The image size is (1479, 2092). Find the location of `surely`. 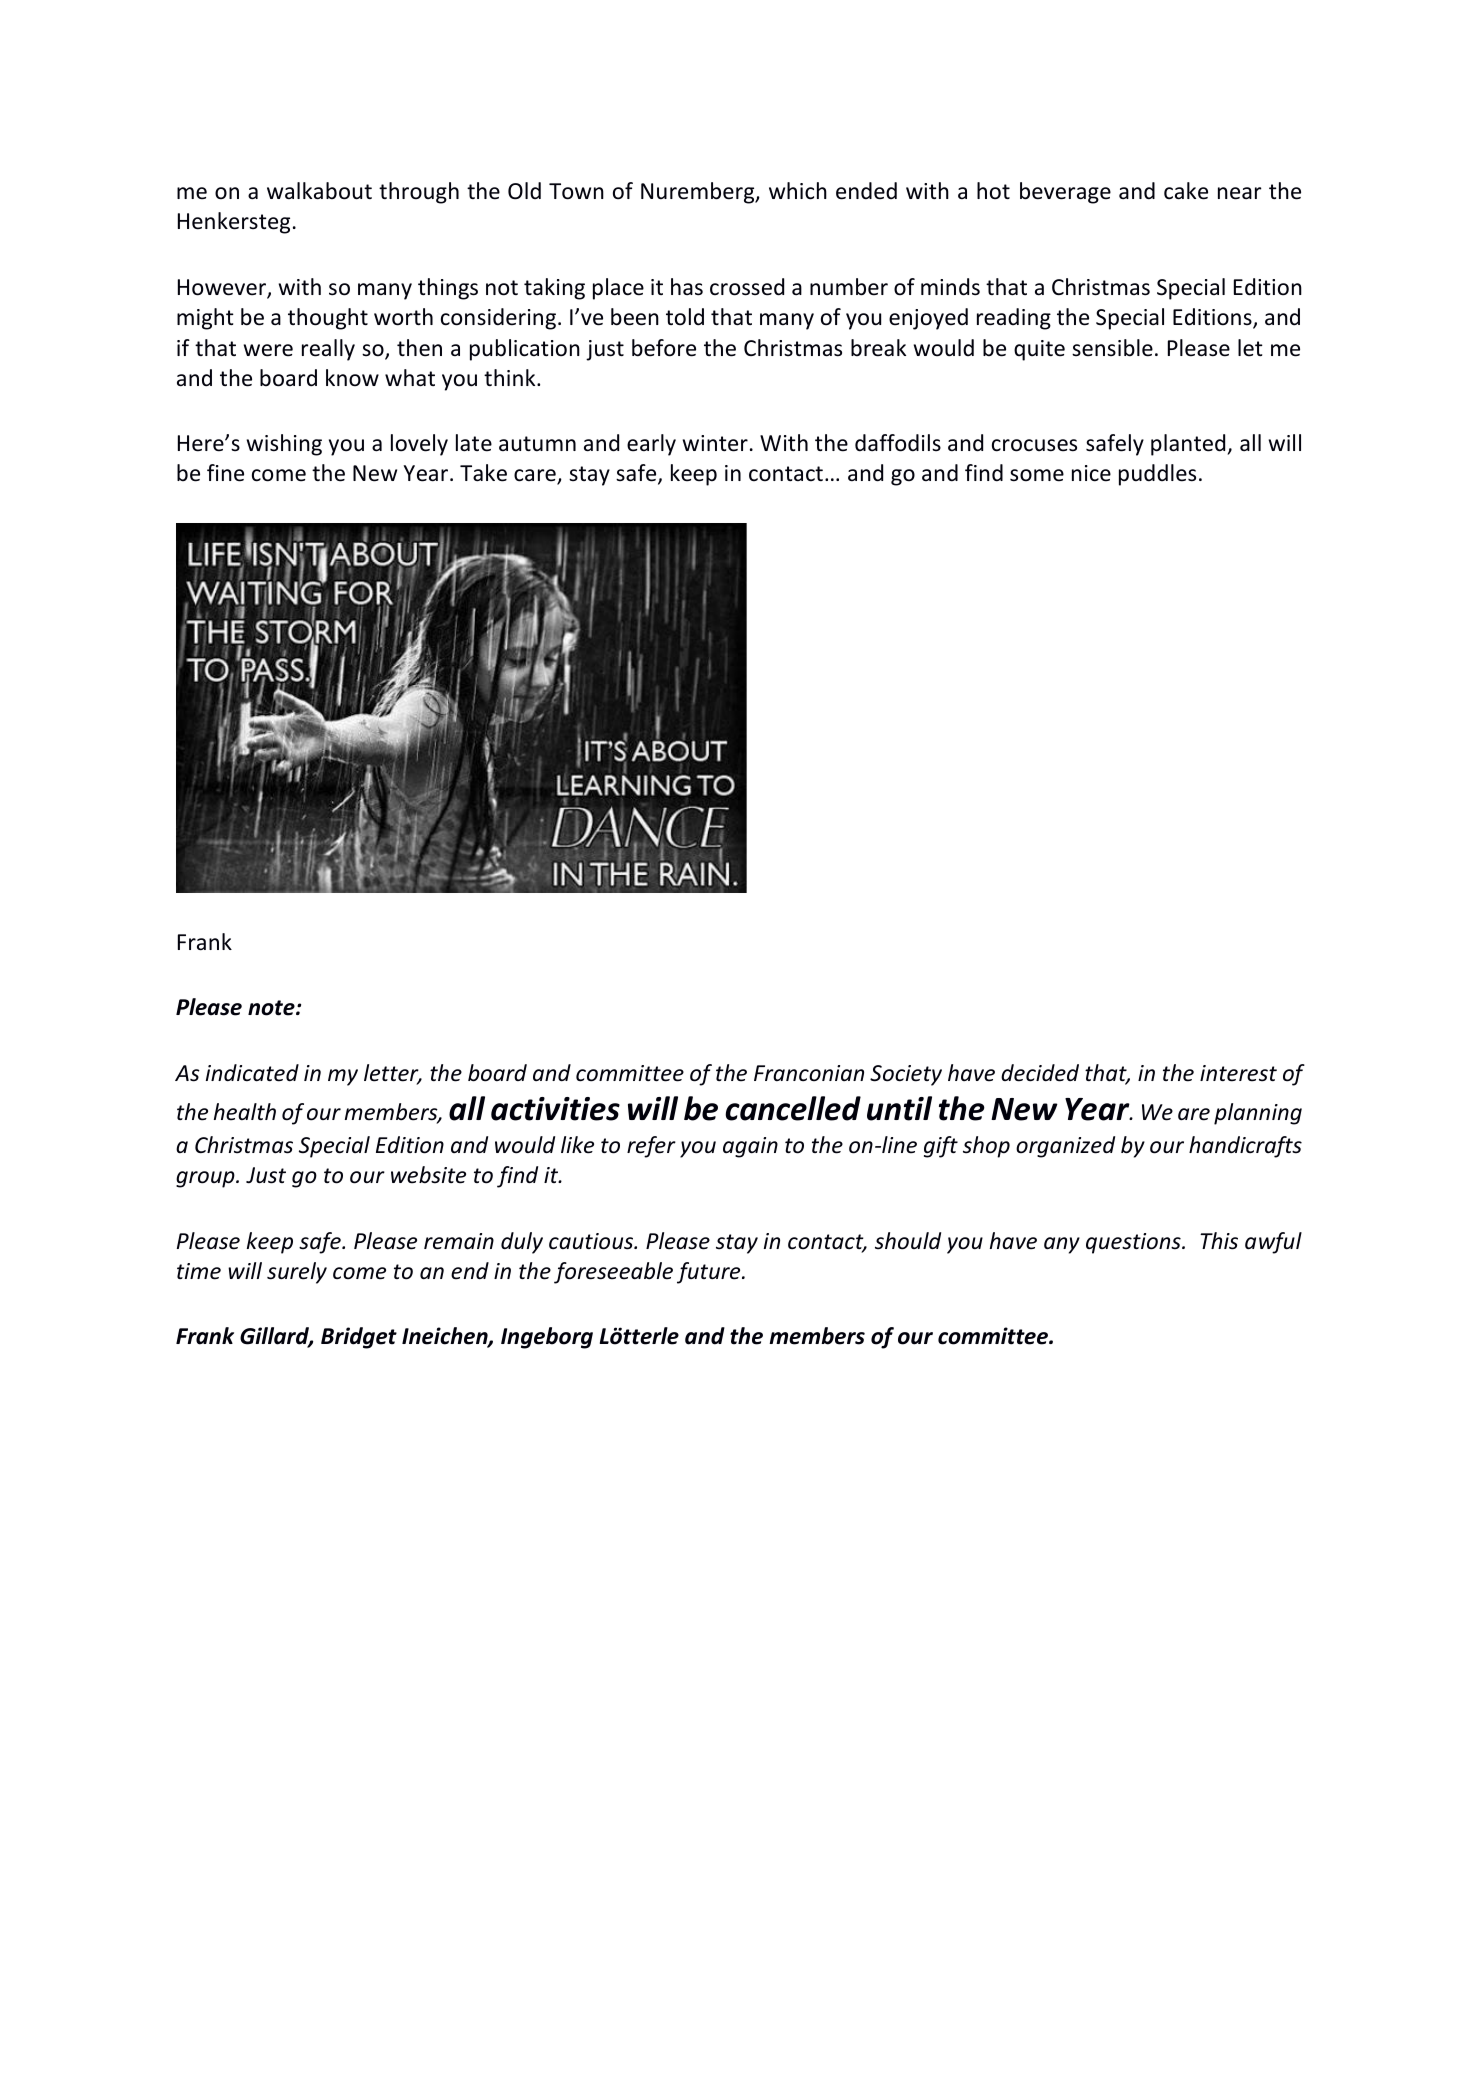

surely is located at coordinates (297, 1273).
